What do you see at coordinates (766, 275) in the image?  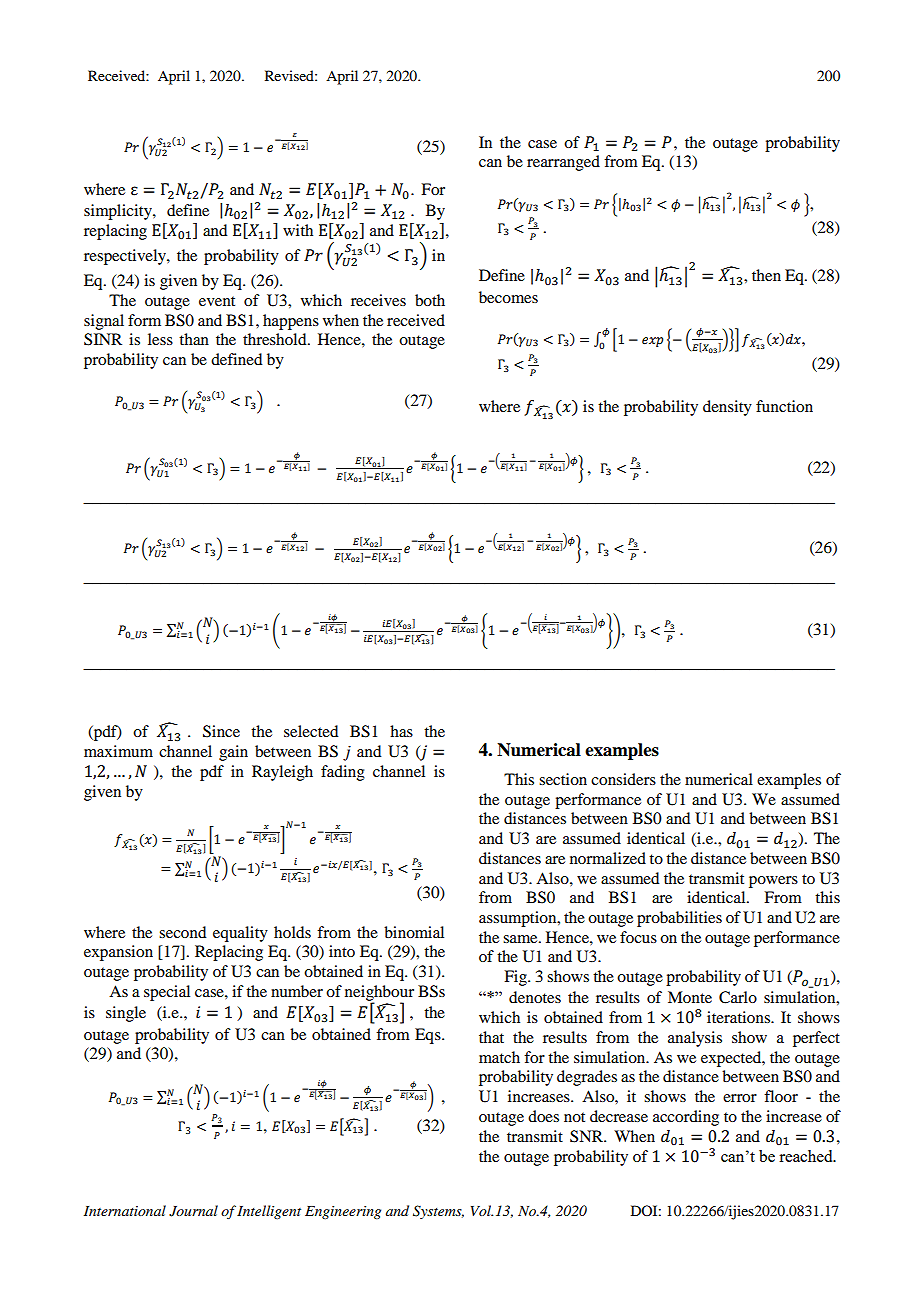 I see `then` at bounding box center [766, 275].
